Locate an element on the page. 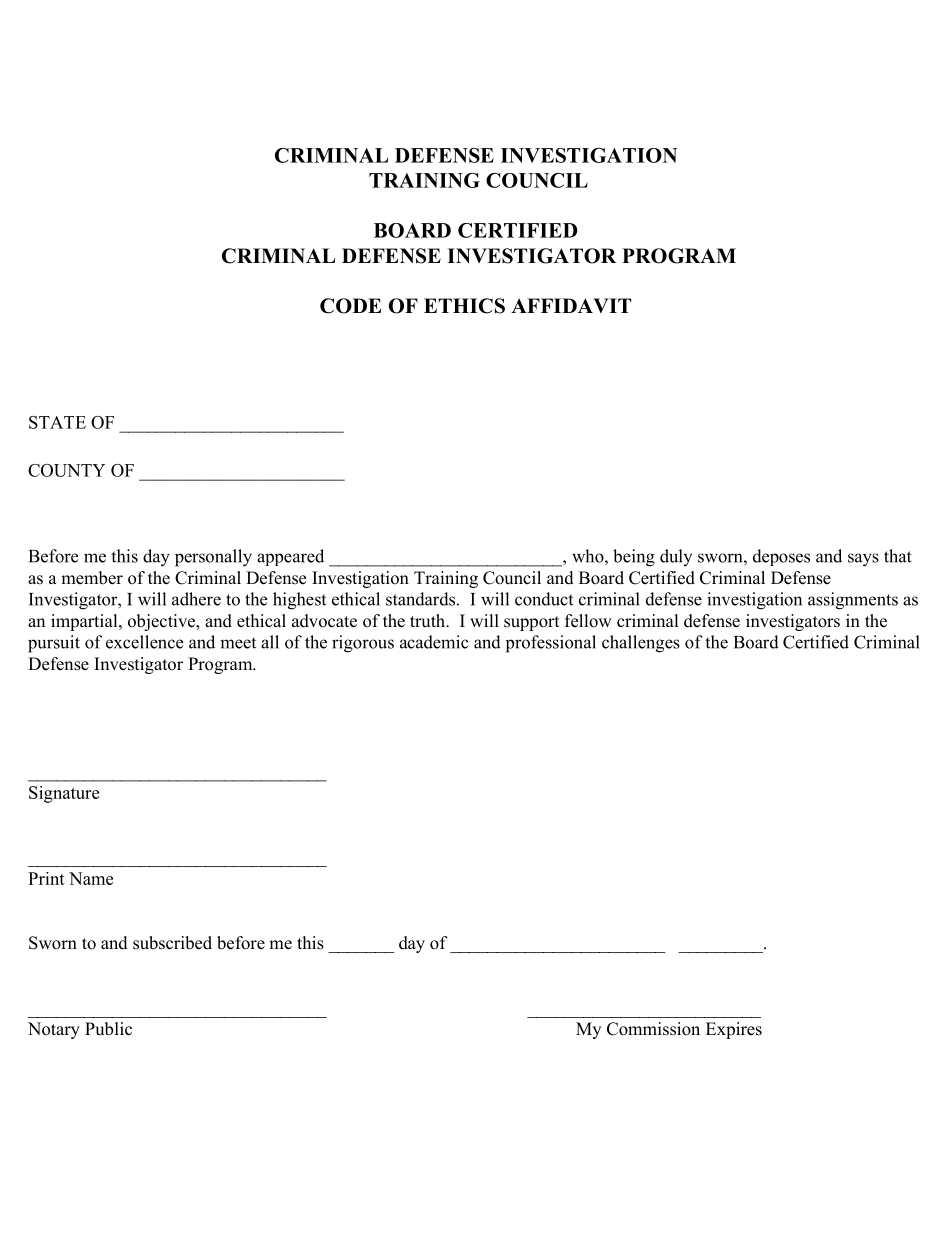 The image size is (952, 1233). Expires is located at coordinates (734, 1030).
